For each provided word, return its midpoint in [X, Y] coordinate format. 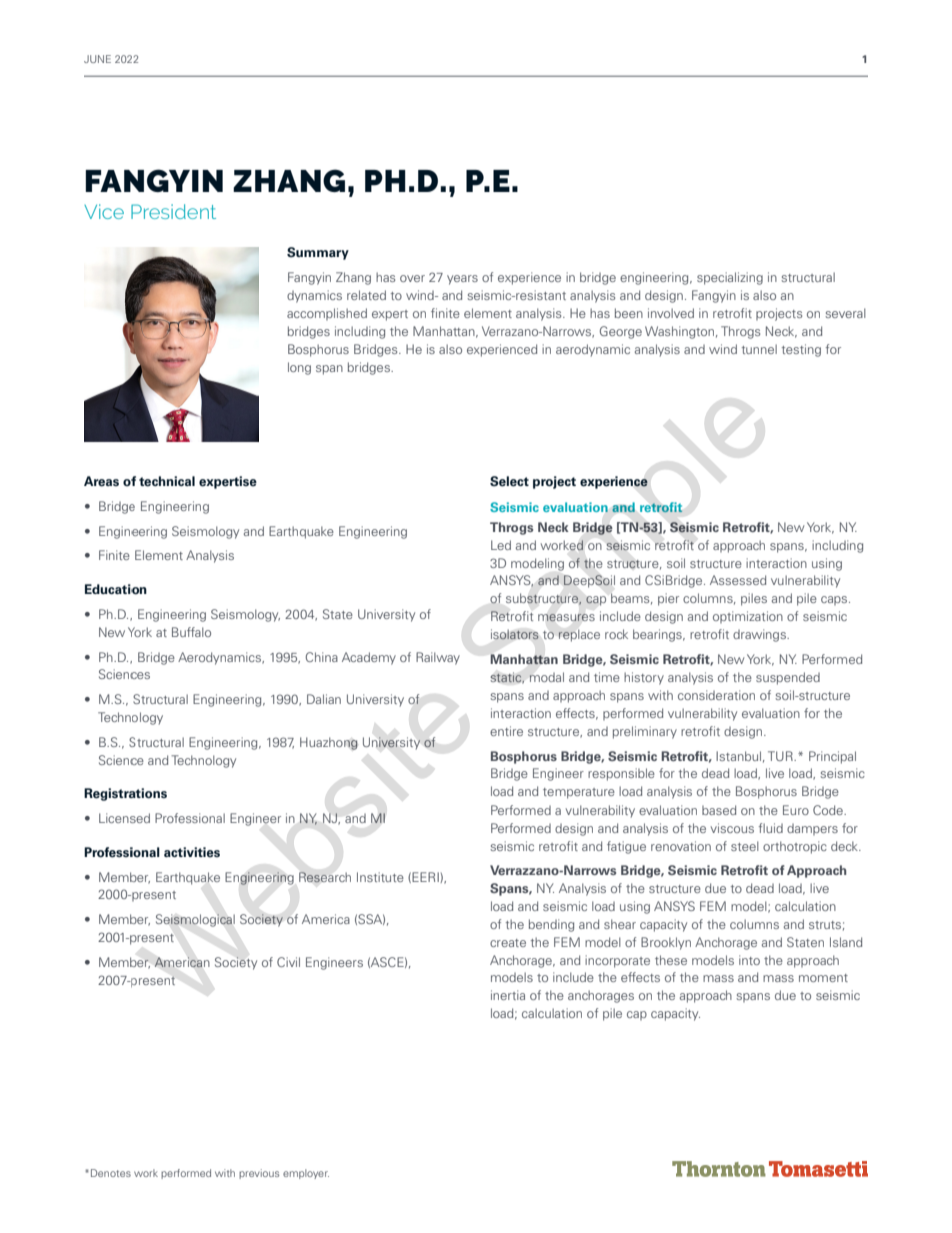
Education [116, 589]
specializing [730, 278]
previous [259, 1174]
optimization [748, 617]
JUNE [97, 59]
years [462, 280]
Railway [438, 658]
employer [306, 1174]
